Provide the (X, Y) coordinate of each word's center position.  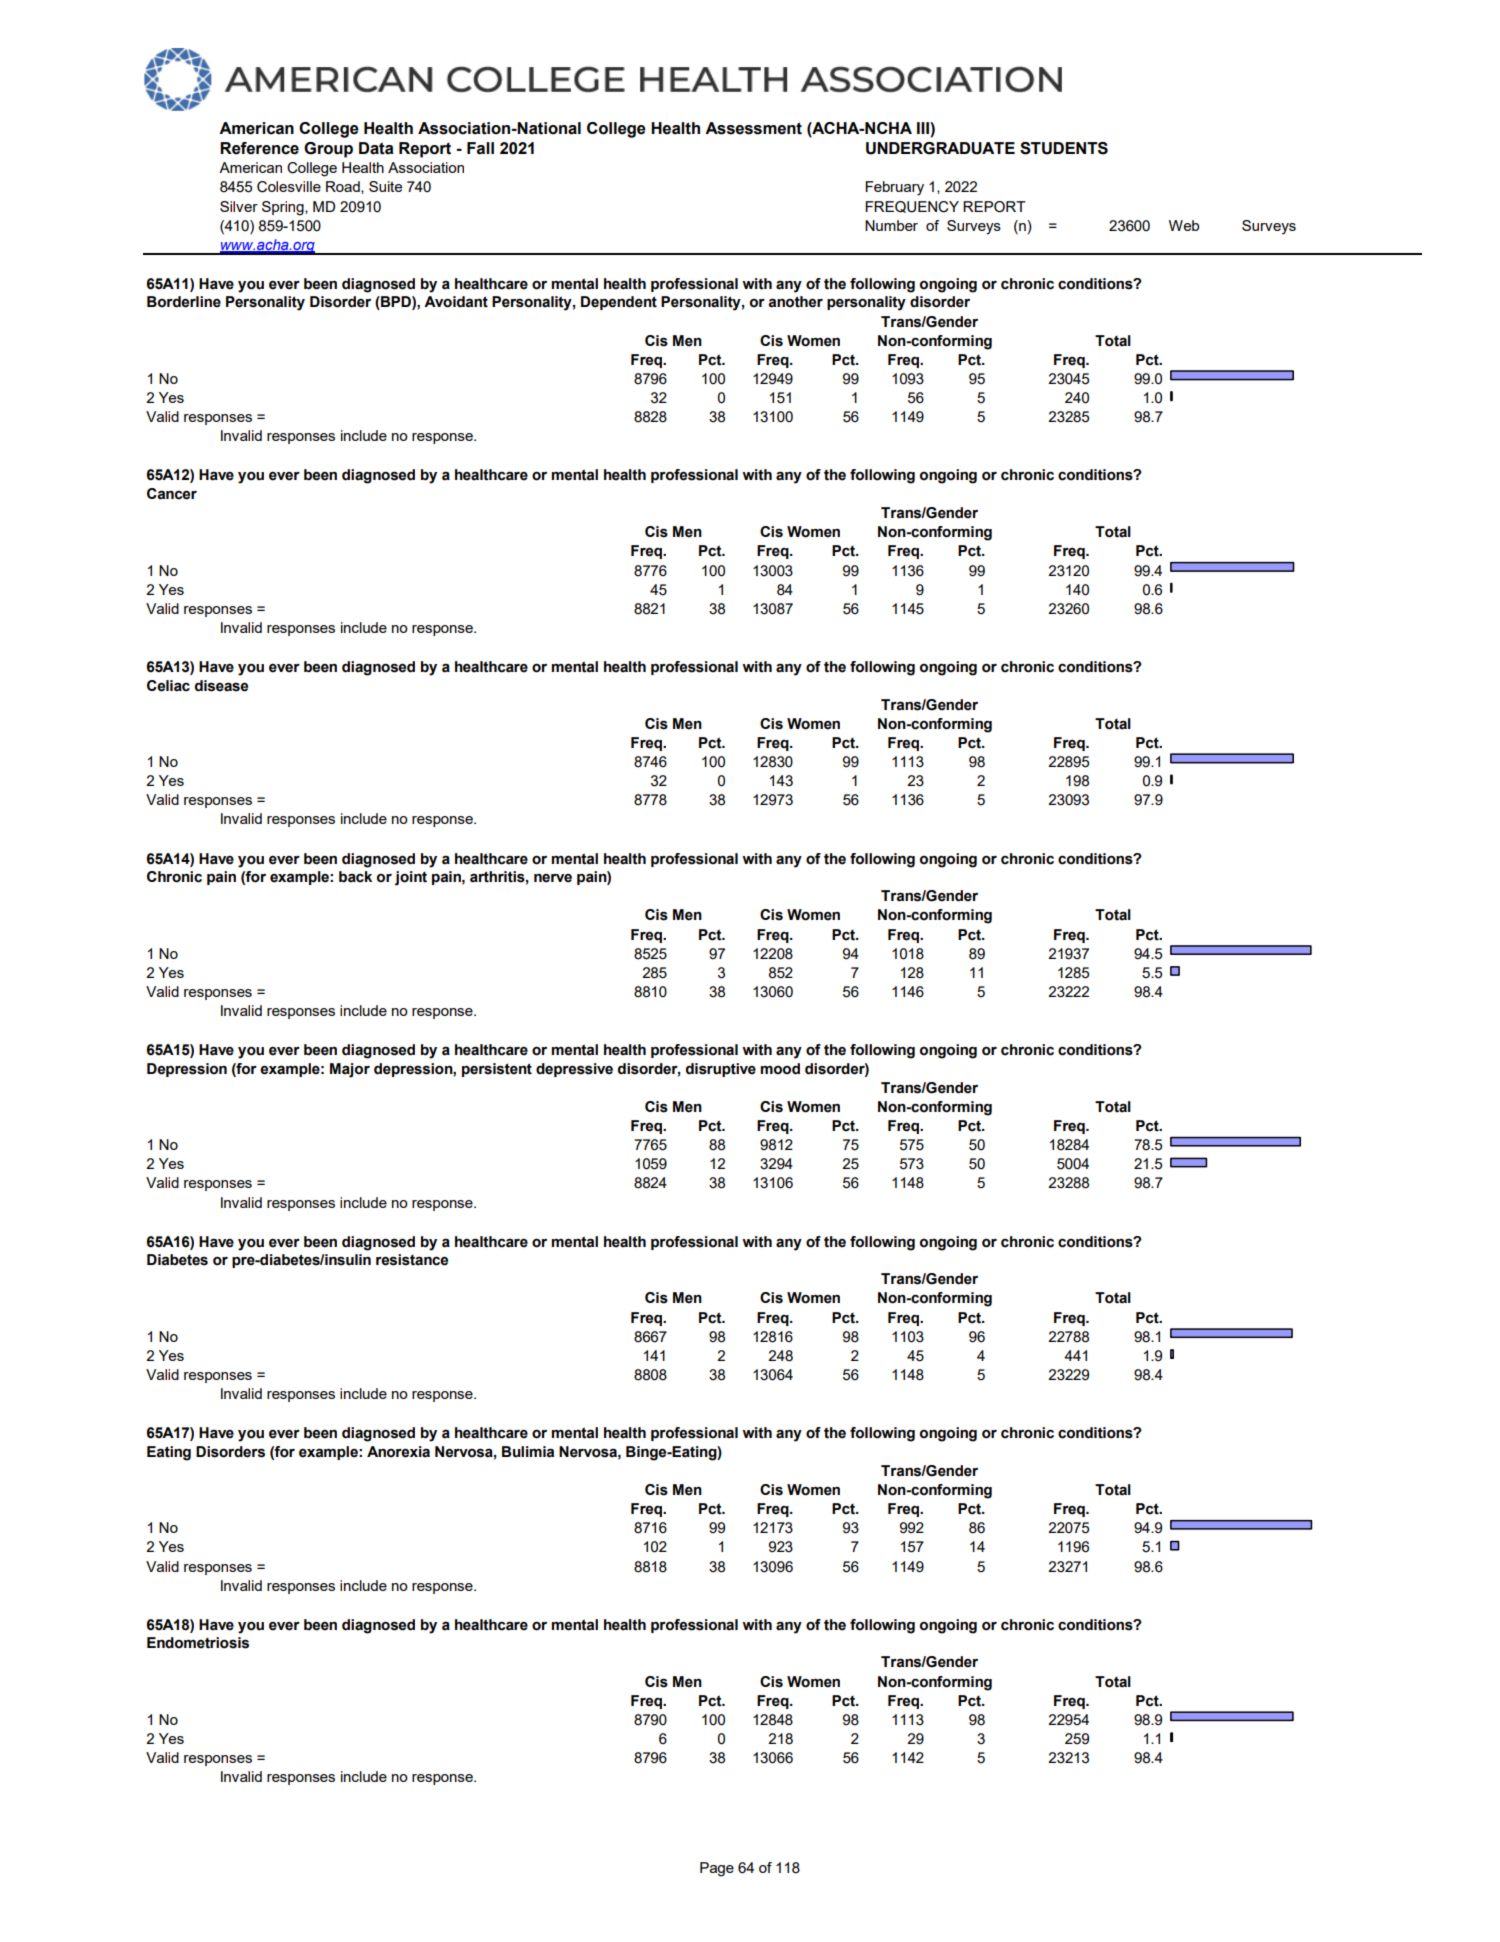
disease (221, 686)
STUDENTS (1064, 148)
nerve (553, 878)
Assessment (753, 128)
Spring (284, 208)
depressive (574, 1070)
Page (717, 1869)
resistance (412, 1260)
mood (780, 1069)
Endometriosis (198, 1643)
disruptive (721, 1070)
